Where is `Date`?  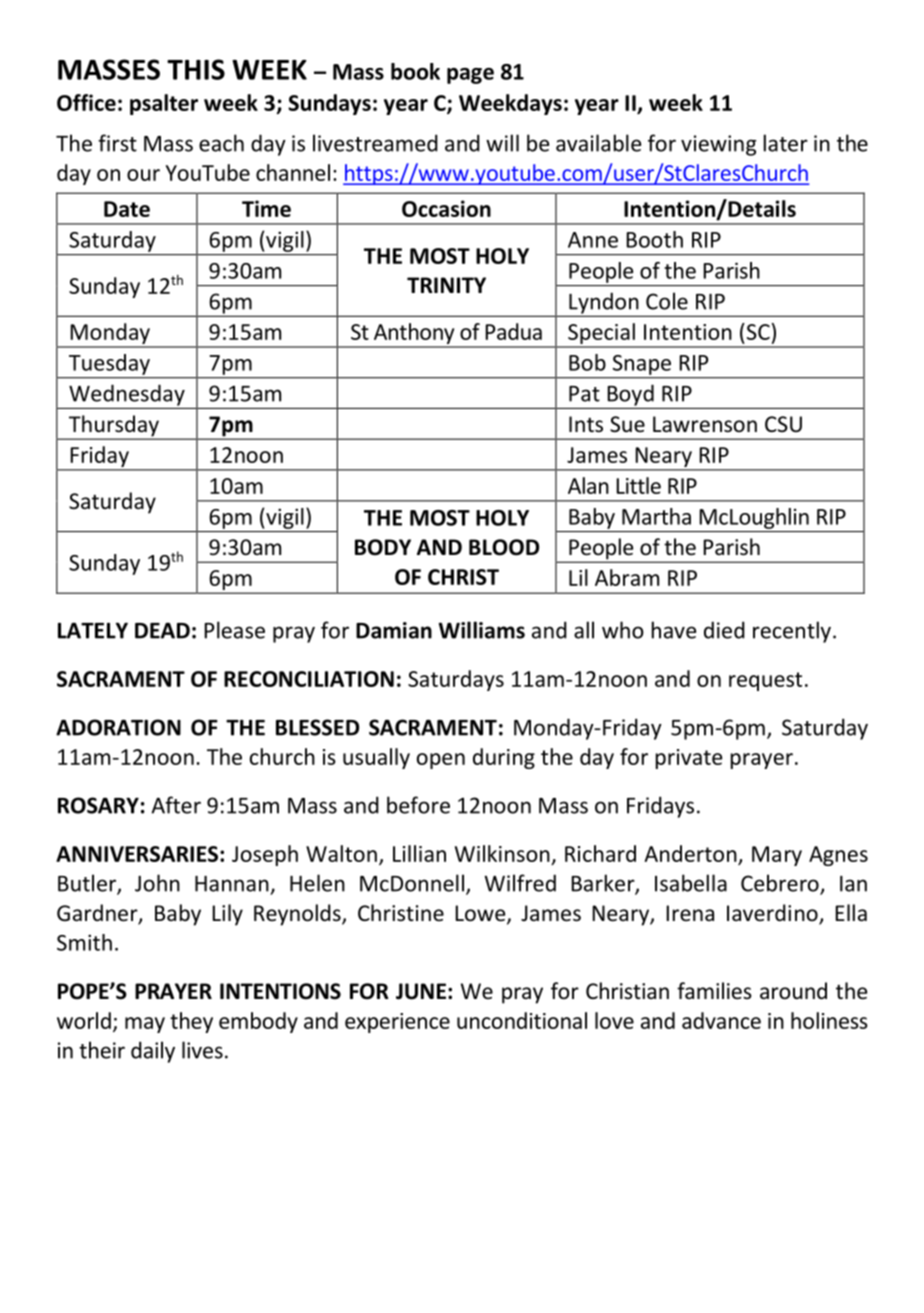 Date is located at coordinates (127, 209).
